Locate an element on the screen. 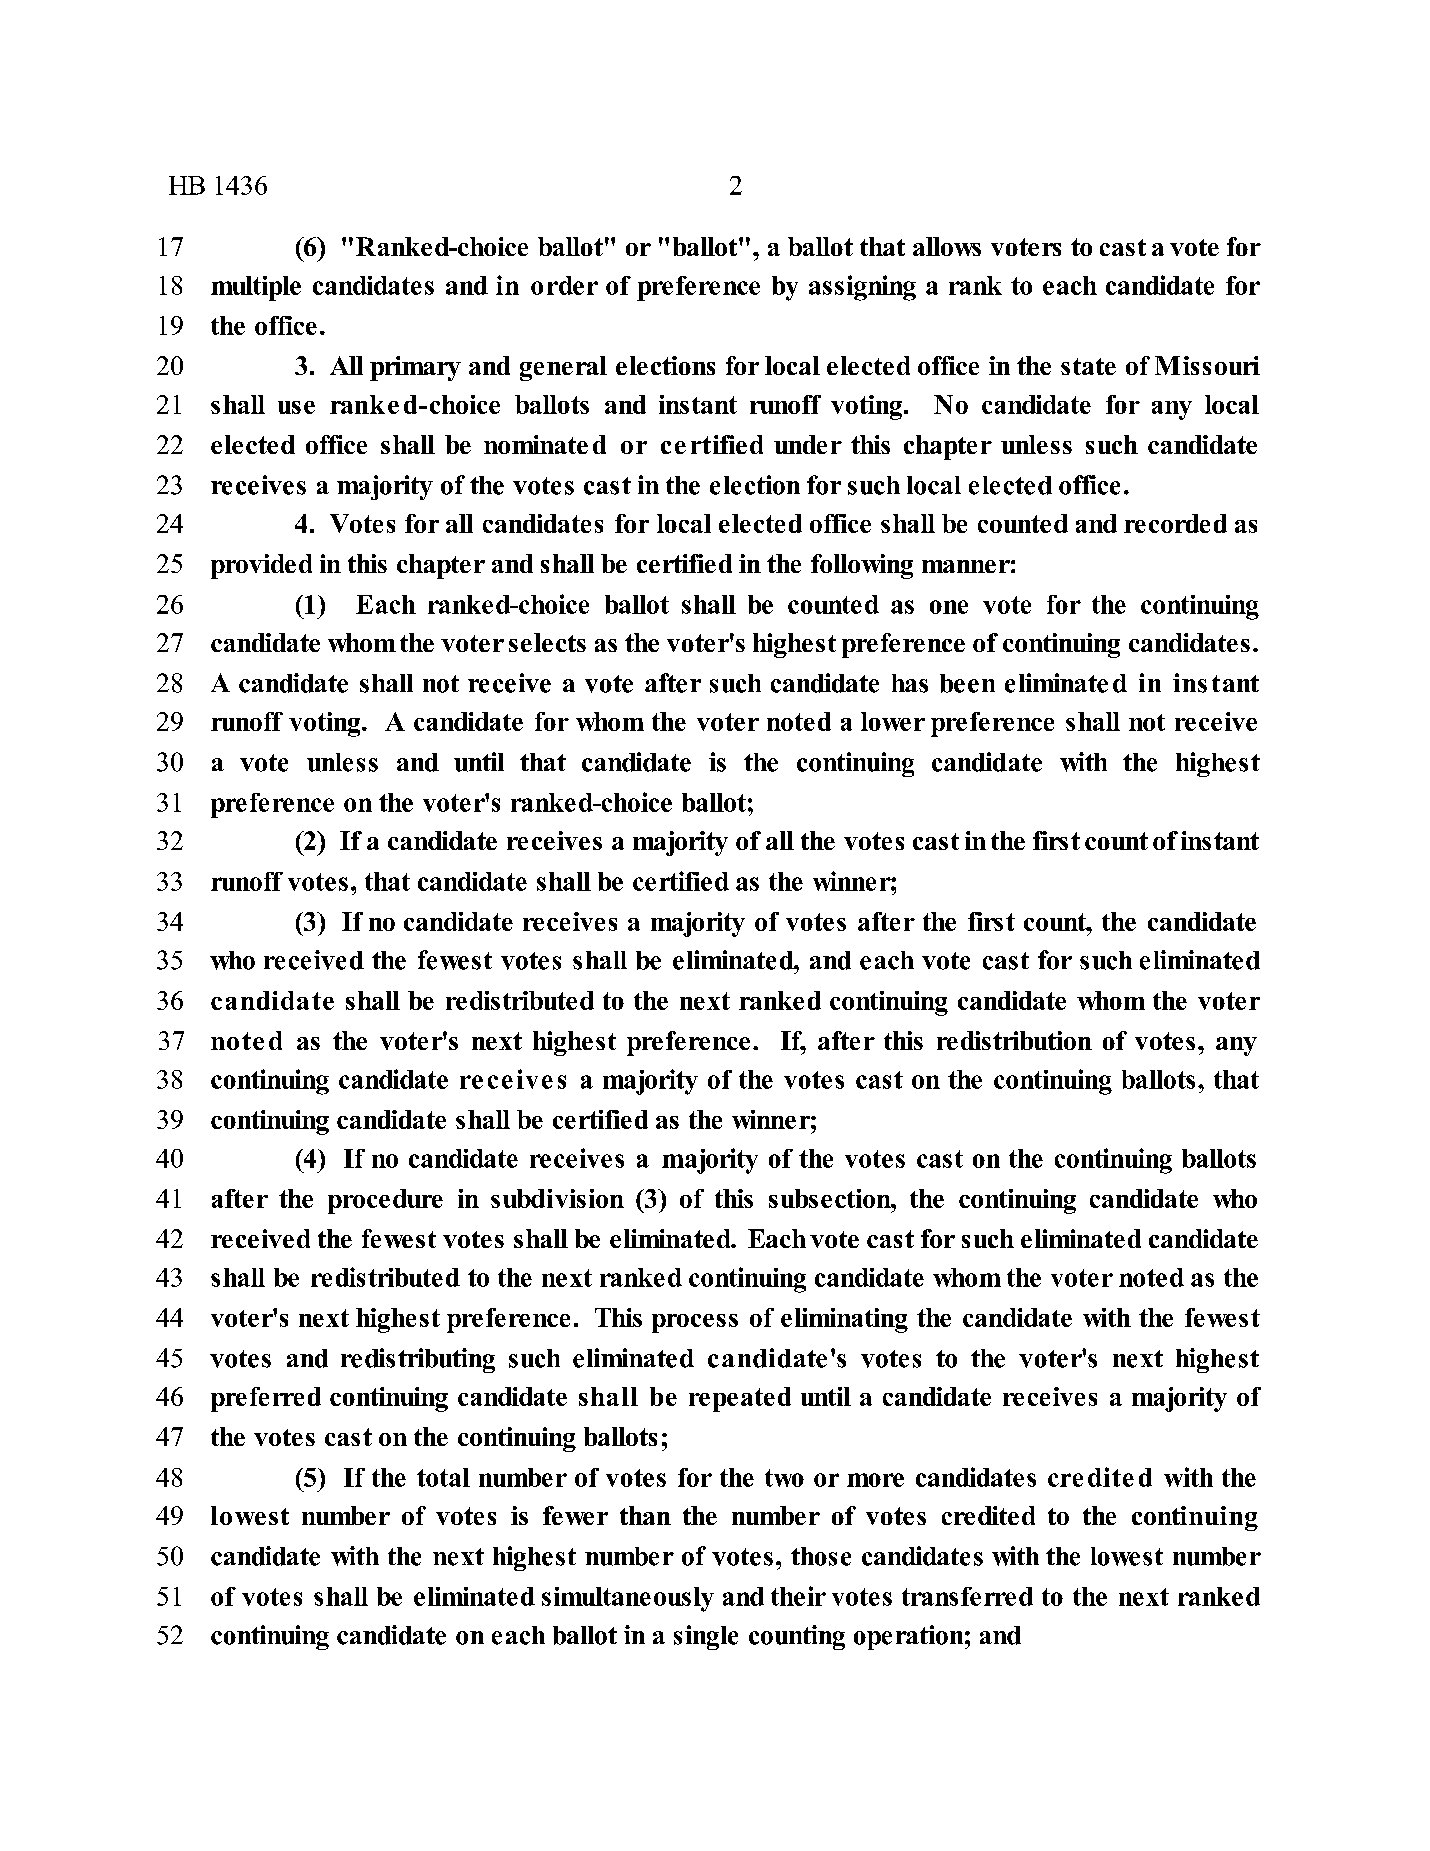 This screenshot has height=1851, width=1430. process is located at coordinates (695, 1323).
